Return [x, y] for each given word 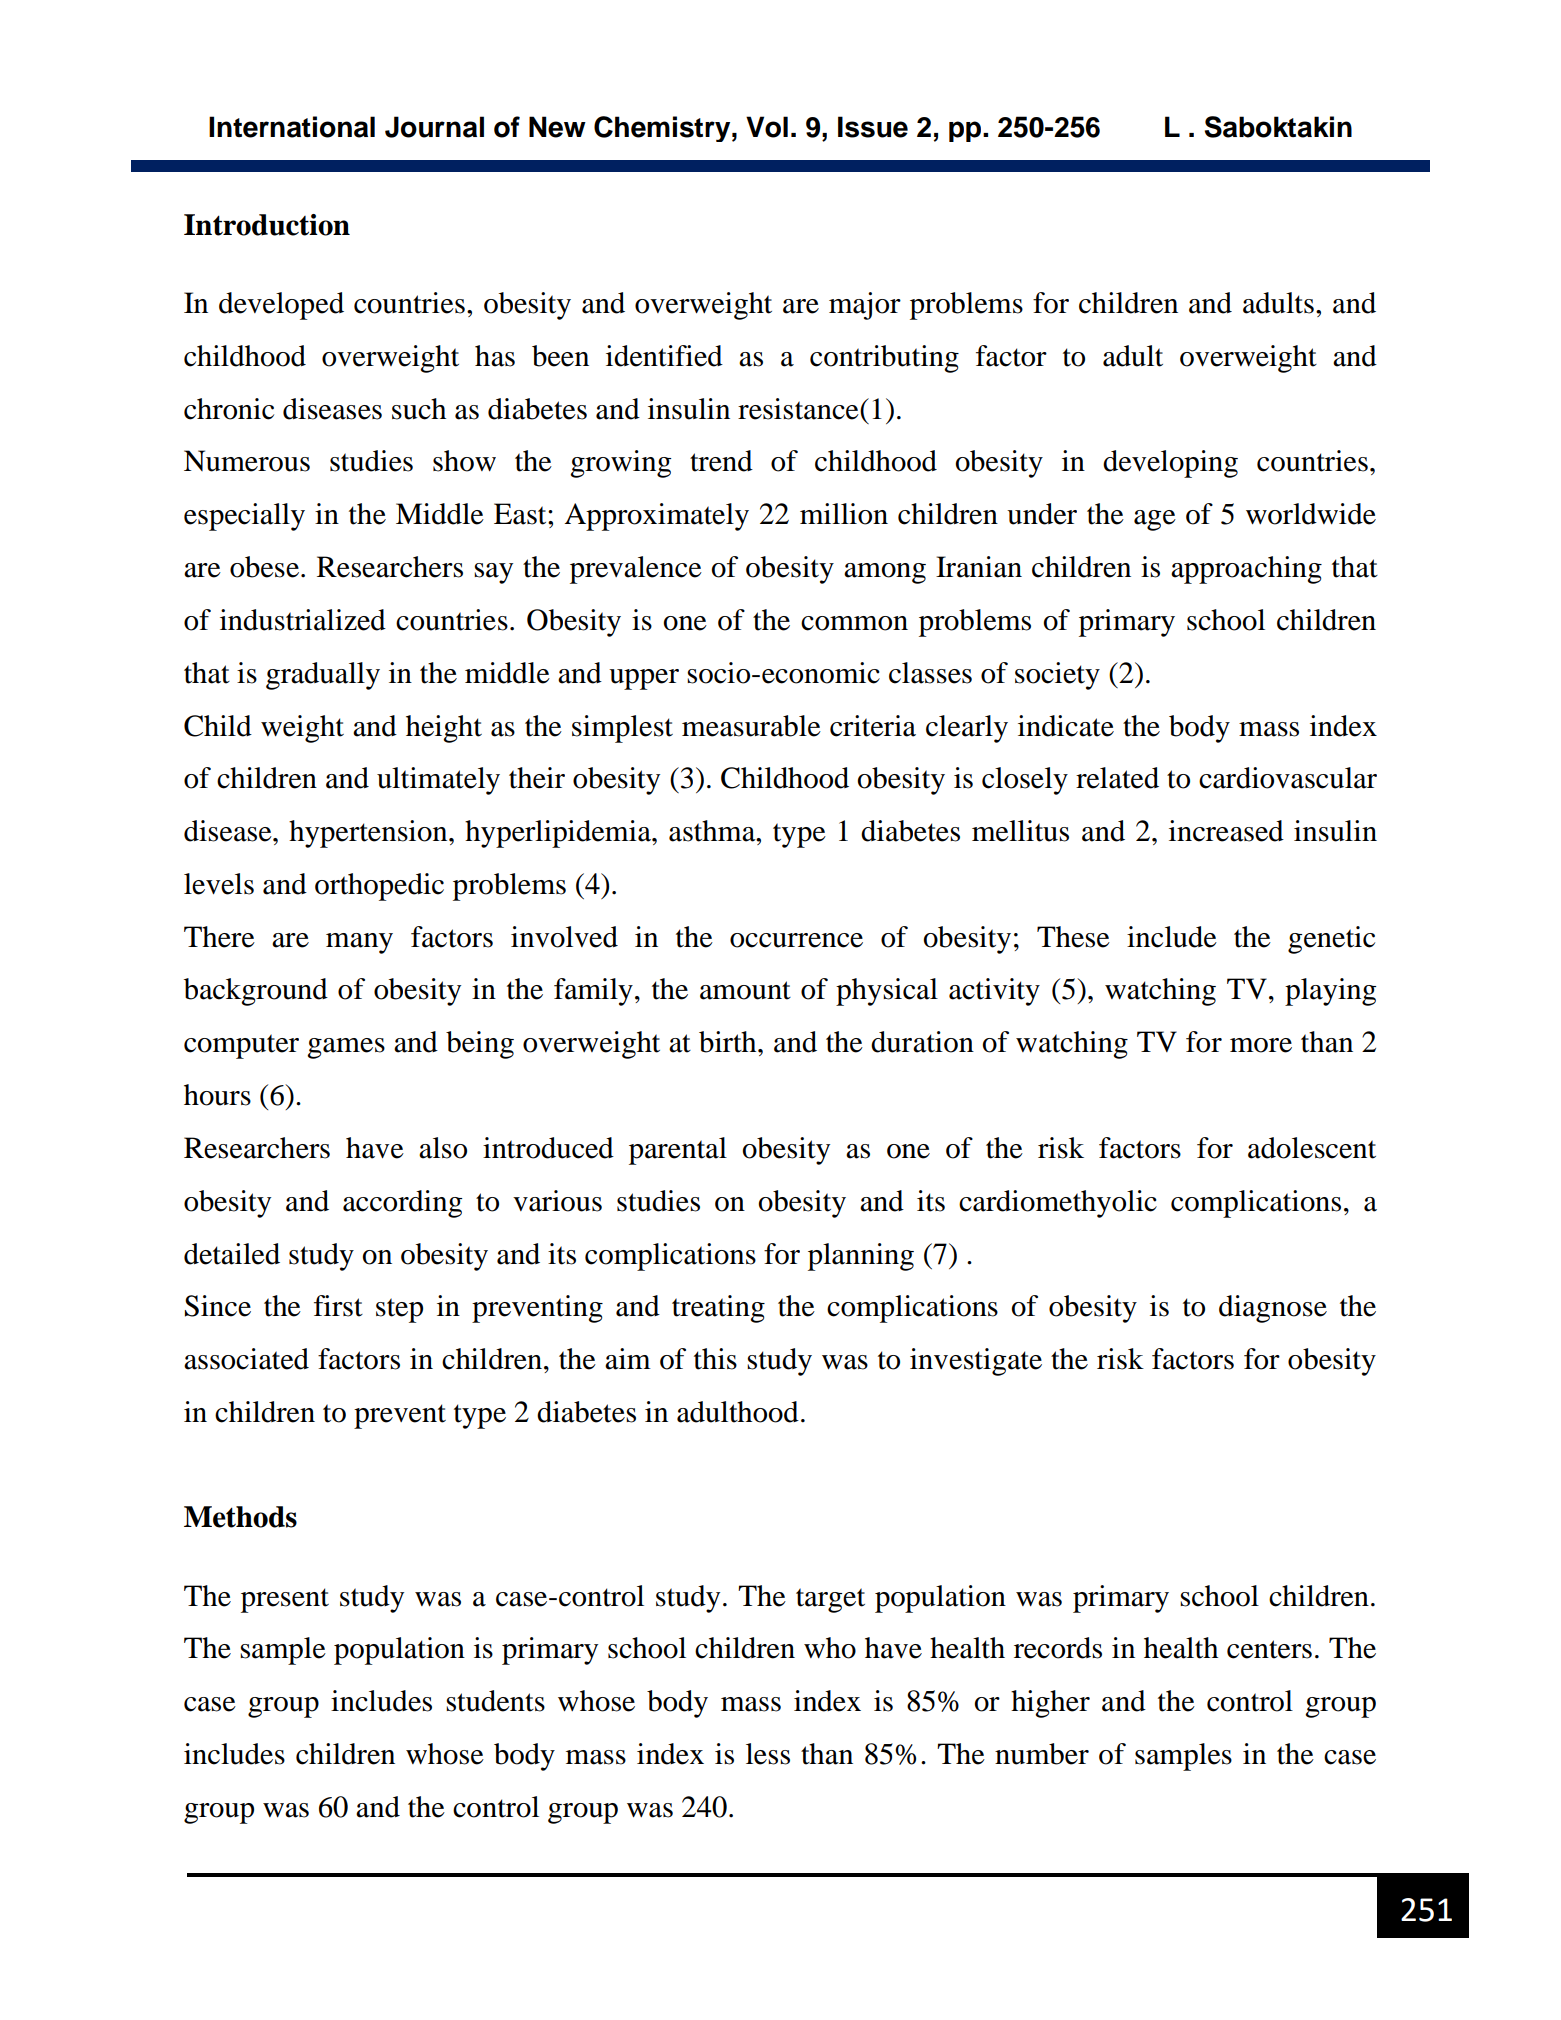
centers [1269, 1649]
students [495, 1701]
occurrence [796, 940]
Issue [873, 127]
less [768, 1754]
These [1073, 937]
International [292, 127]
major [865, 306]
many [359, 943]
